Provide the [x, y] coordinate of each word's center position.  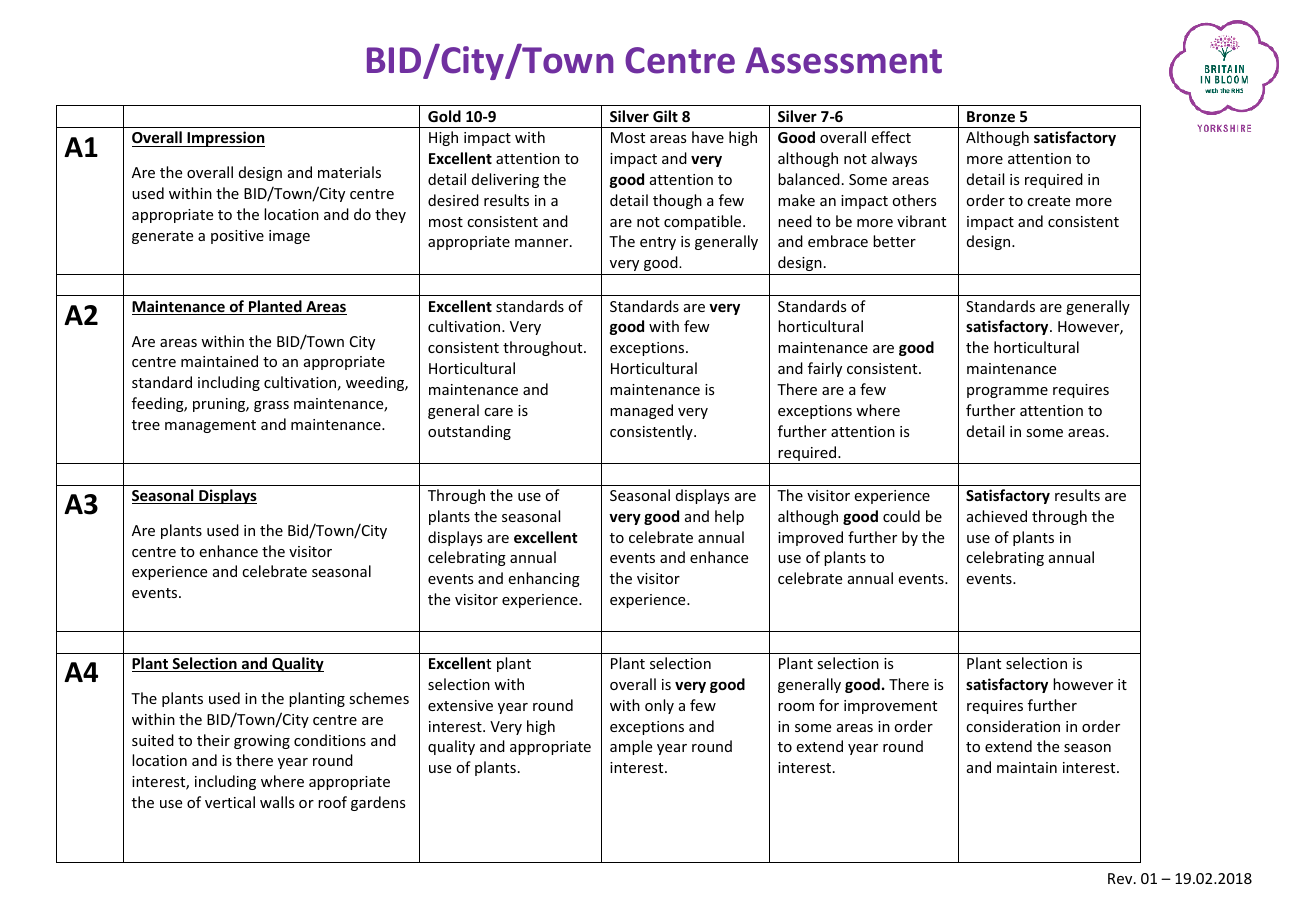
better [894, 241]
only [659, 706]
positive [237, 237]
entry [658, 243]
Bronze [991, 116]
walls [277, 802]
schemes [379, 698]
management [210, 426]
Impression [225, 139]
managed [641, 411]
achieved [997, 516]
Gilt [665, 116]
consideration [1013, 726]
